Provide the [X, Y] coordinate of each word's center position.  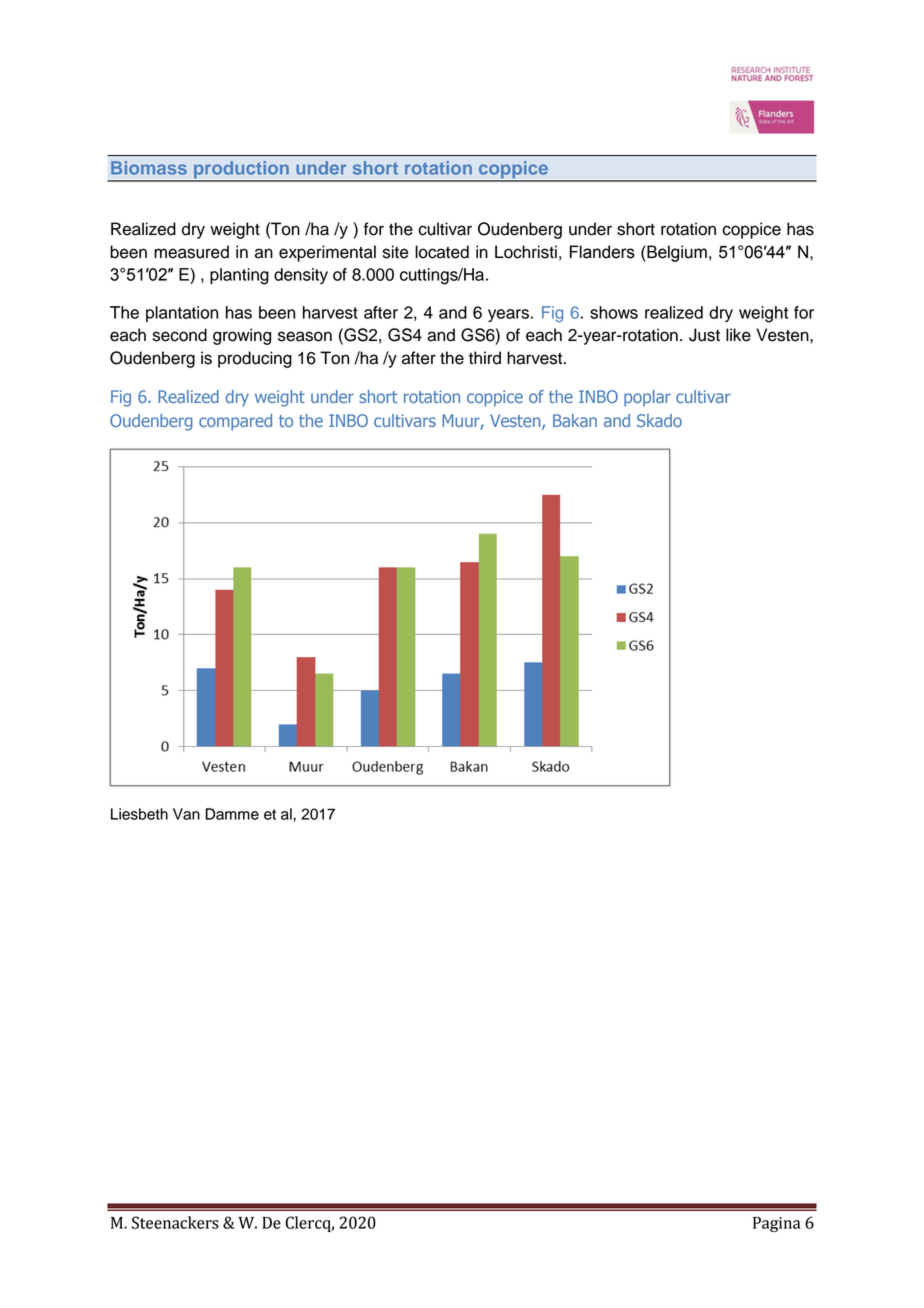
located [442, 252]
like [738, 335]
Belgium [676, 253]
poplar [647, 398]
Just [704, 335]
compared [235, 422]
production [241, 171]
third [485, 358]
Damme [232, 814]
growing [242, 336]
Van [186, 814]
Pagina [776, 1224]
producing [255, 359]
